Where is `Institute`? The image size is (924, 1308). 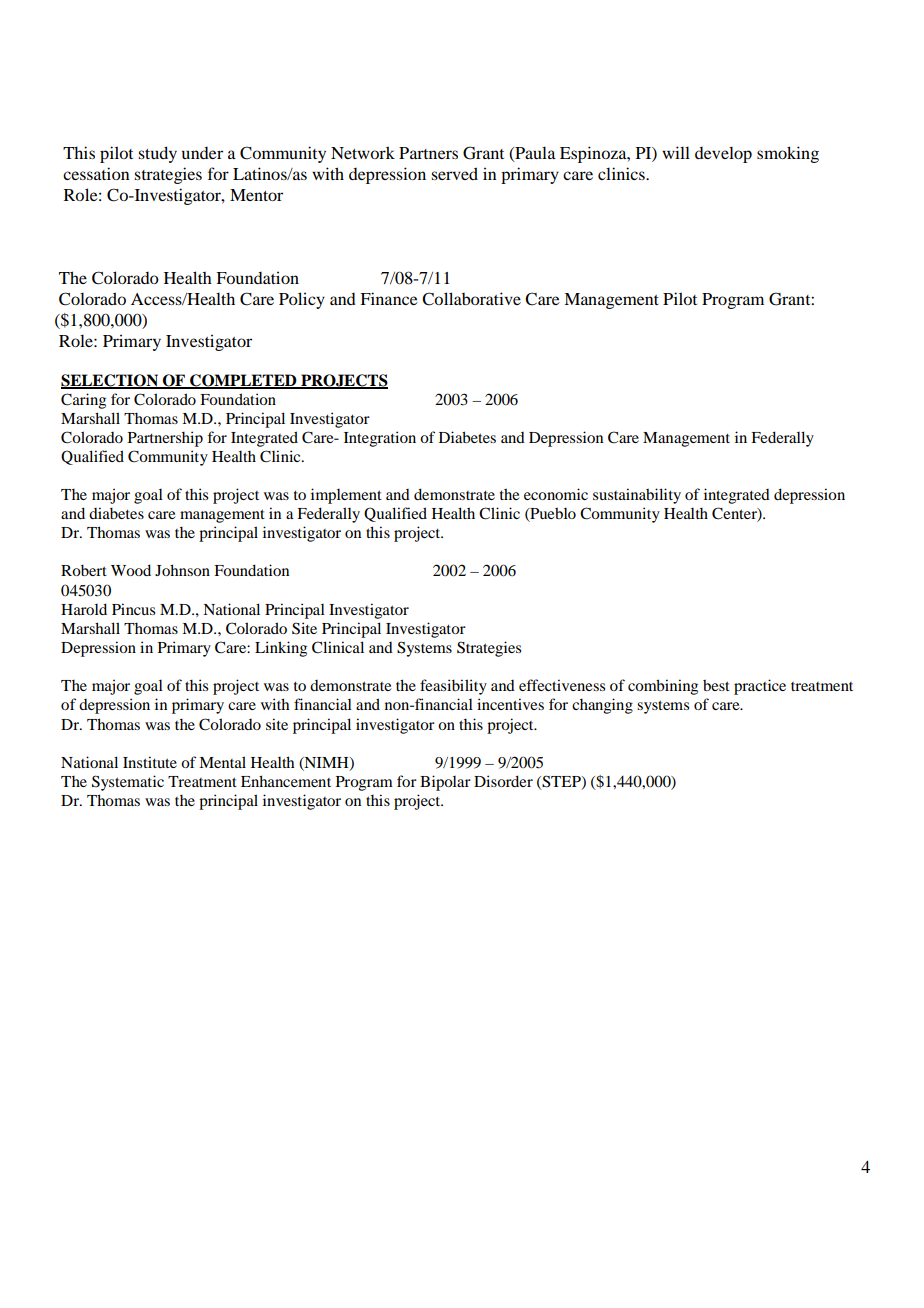
Institute is located at coordinates (150, 762).
